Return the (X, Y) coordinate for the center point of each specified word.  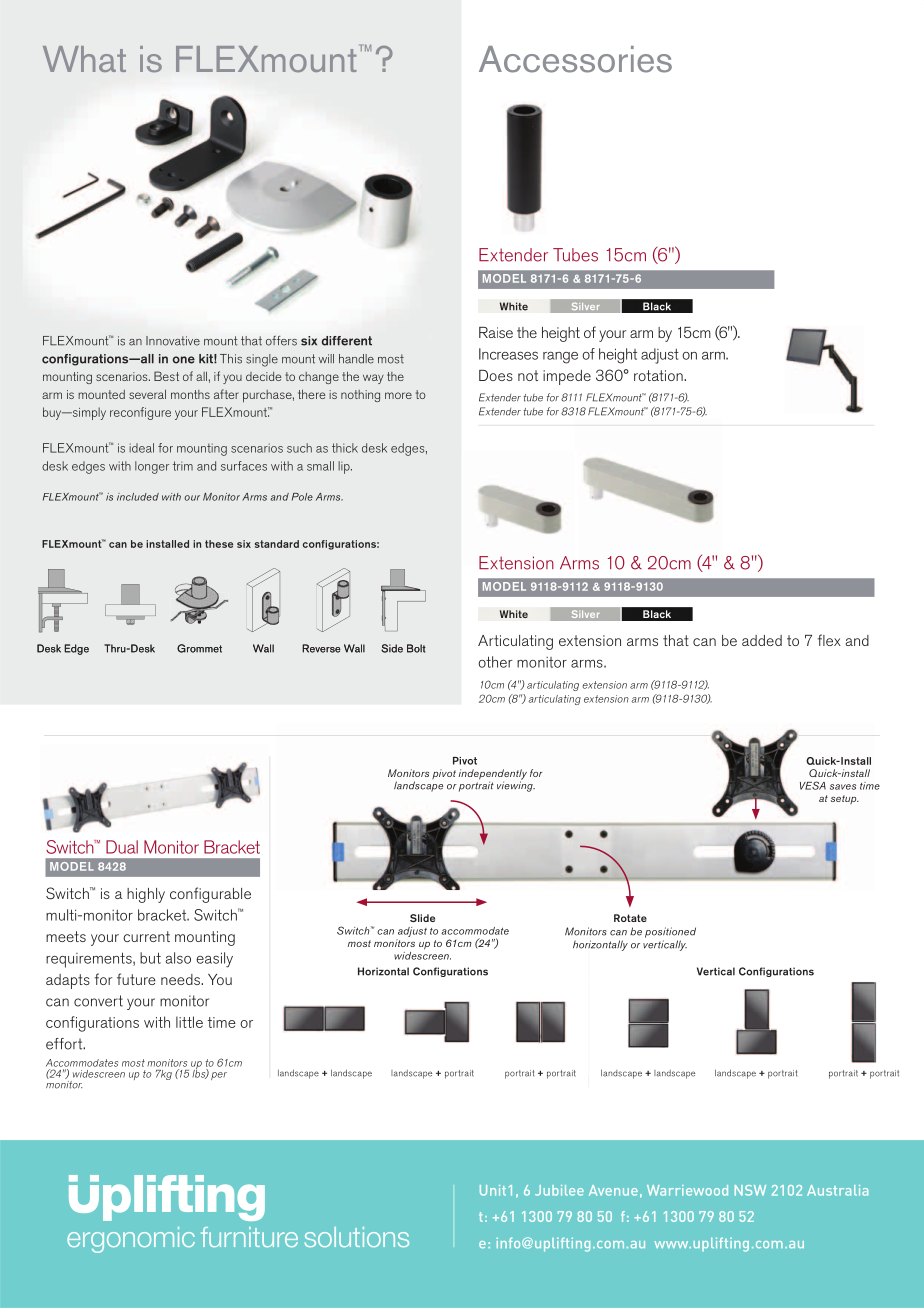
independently (493, 775)
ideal (141, 448)
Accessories (575, 59)
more (398, 395)
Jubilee (559, 1190)
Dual (122, 847)
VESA (813, 785)
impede (567, 377)
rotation (659, 375)
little (189, 1022)
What (84, 59)
